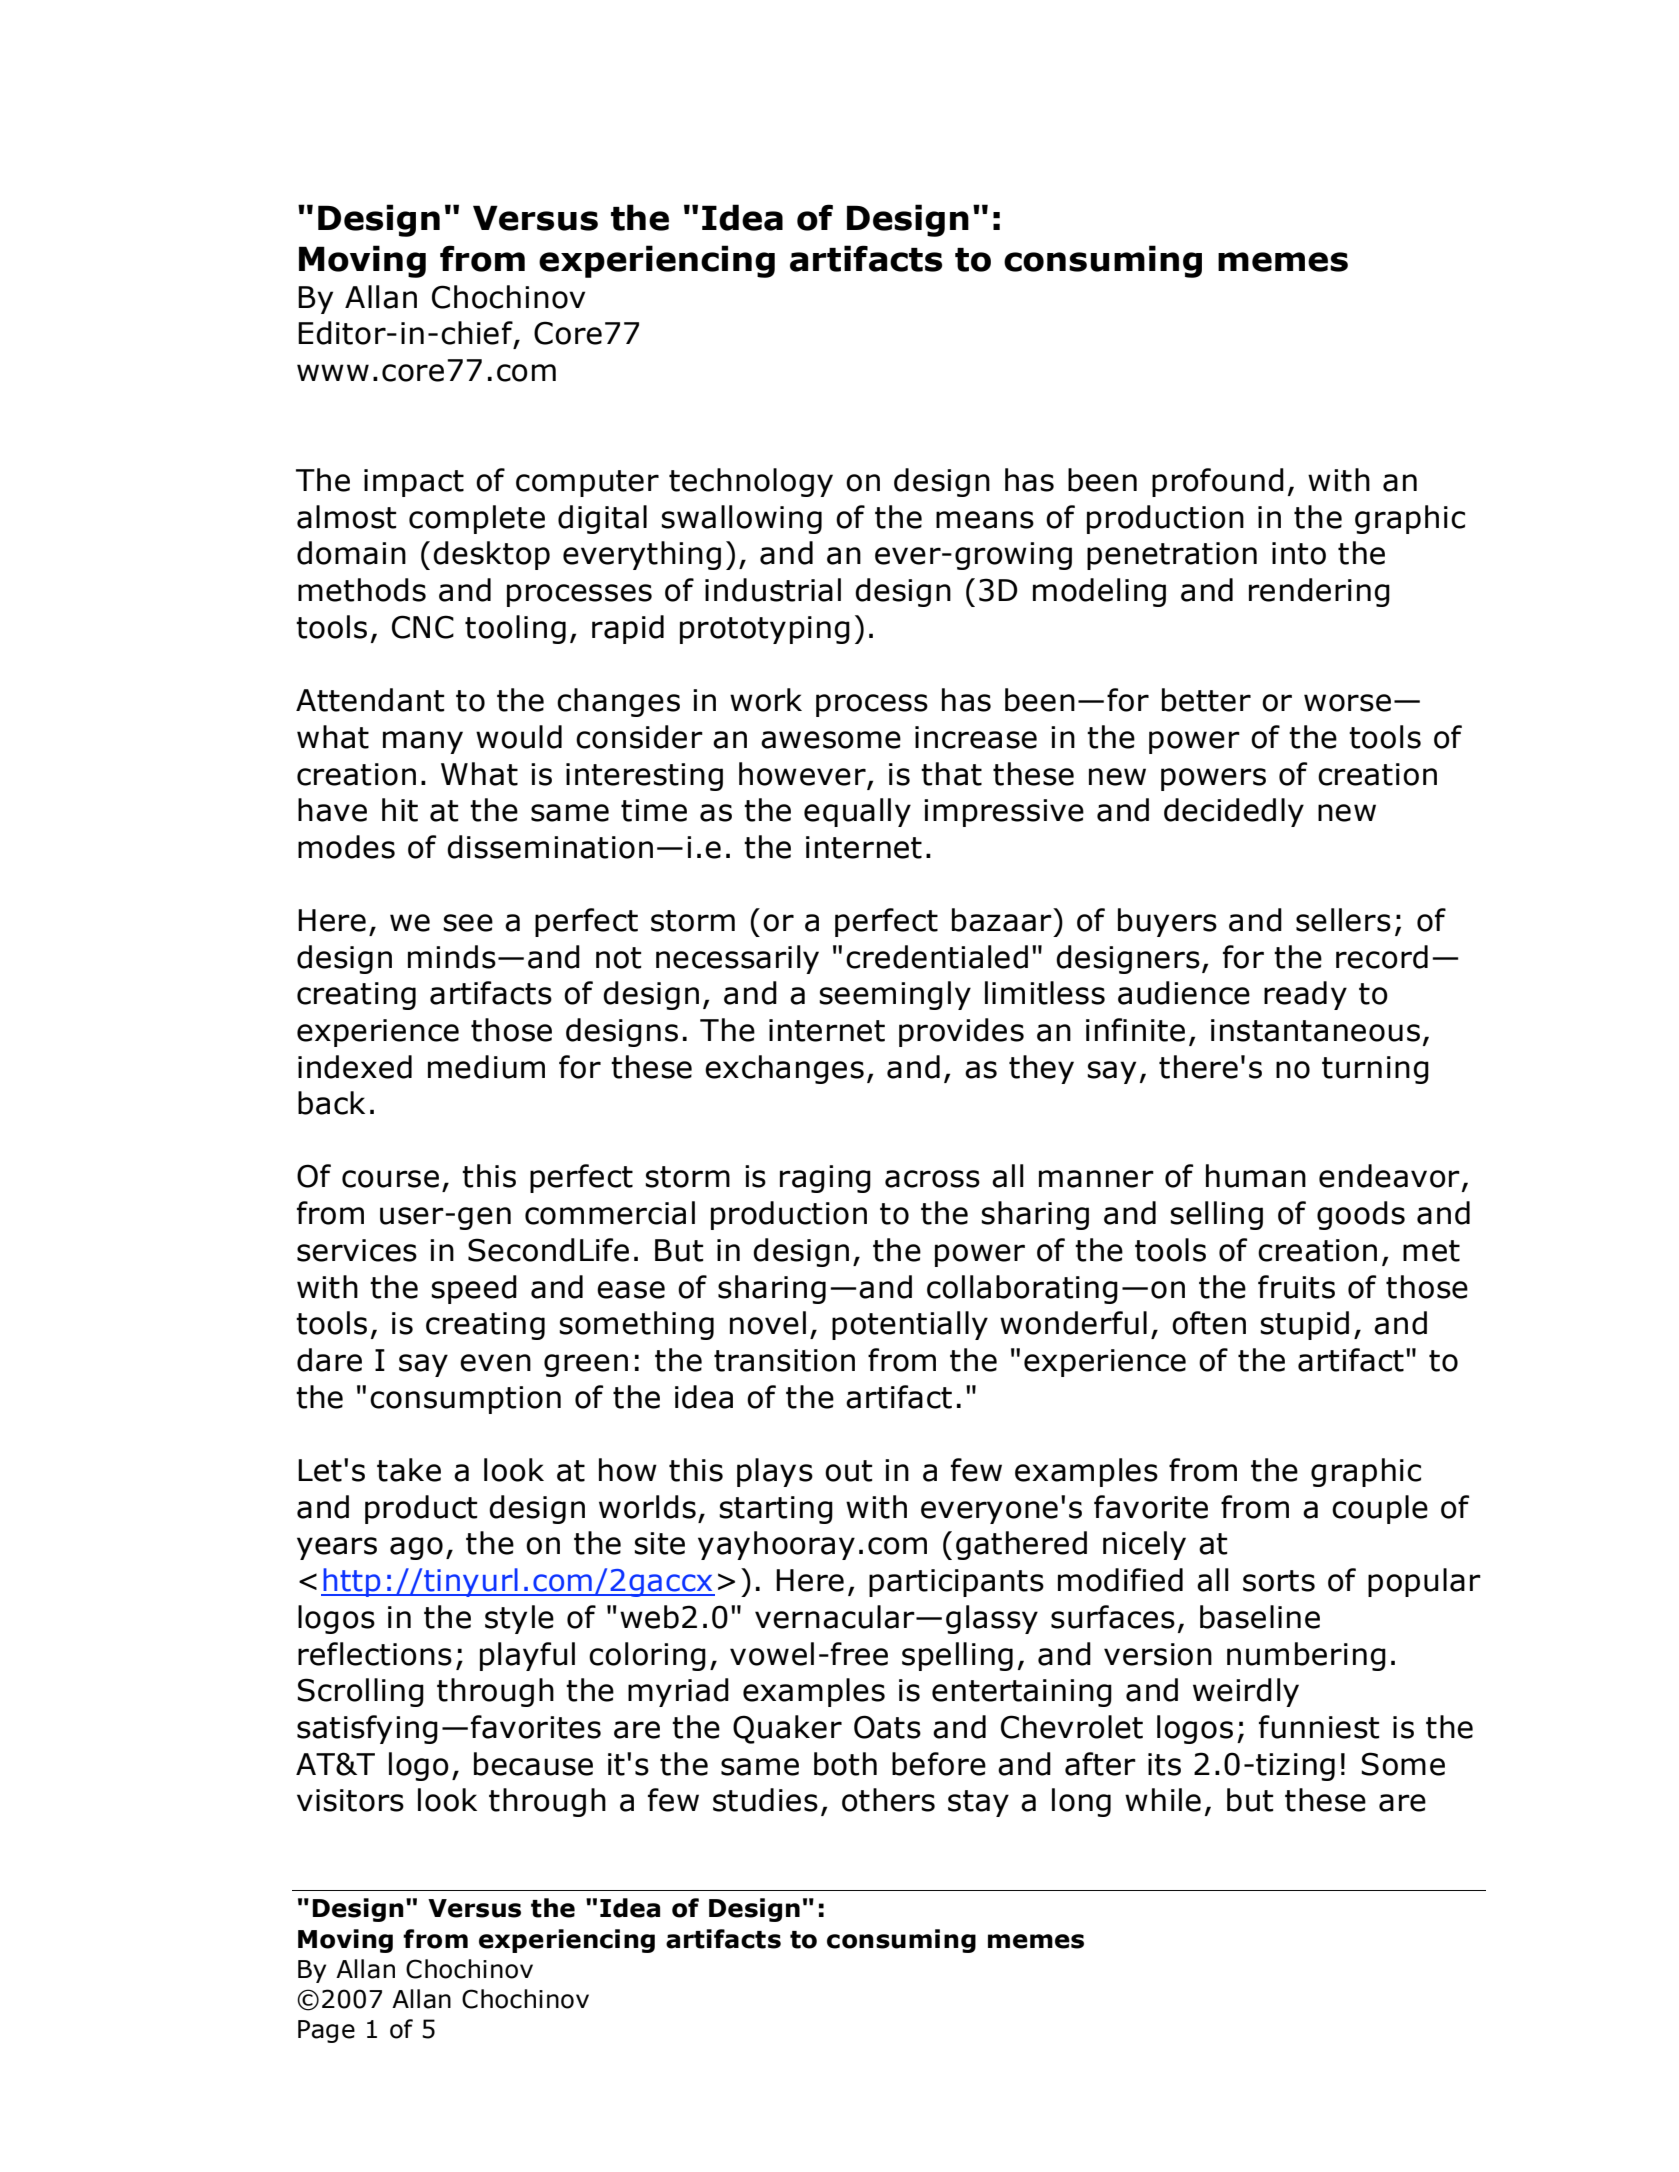 The height and width of the document is (2172, 1679). Describe the element at coordinates (985, 520) in the document. I see `means` at that location.
